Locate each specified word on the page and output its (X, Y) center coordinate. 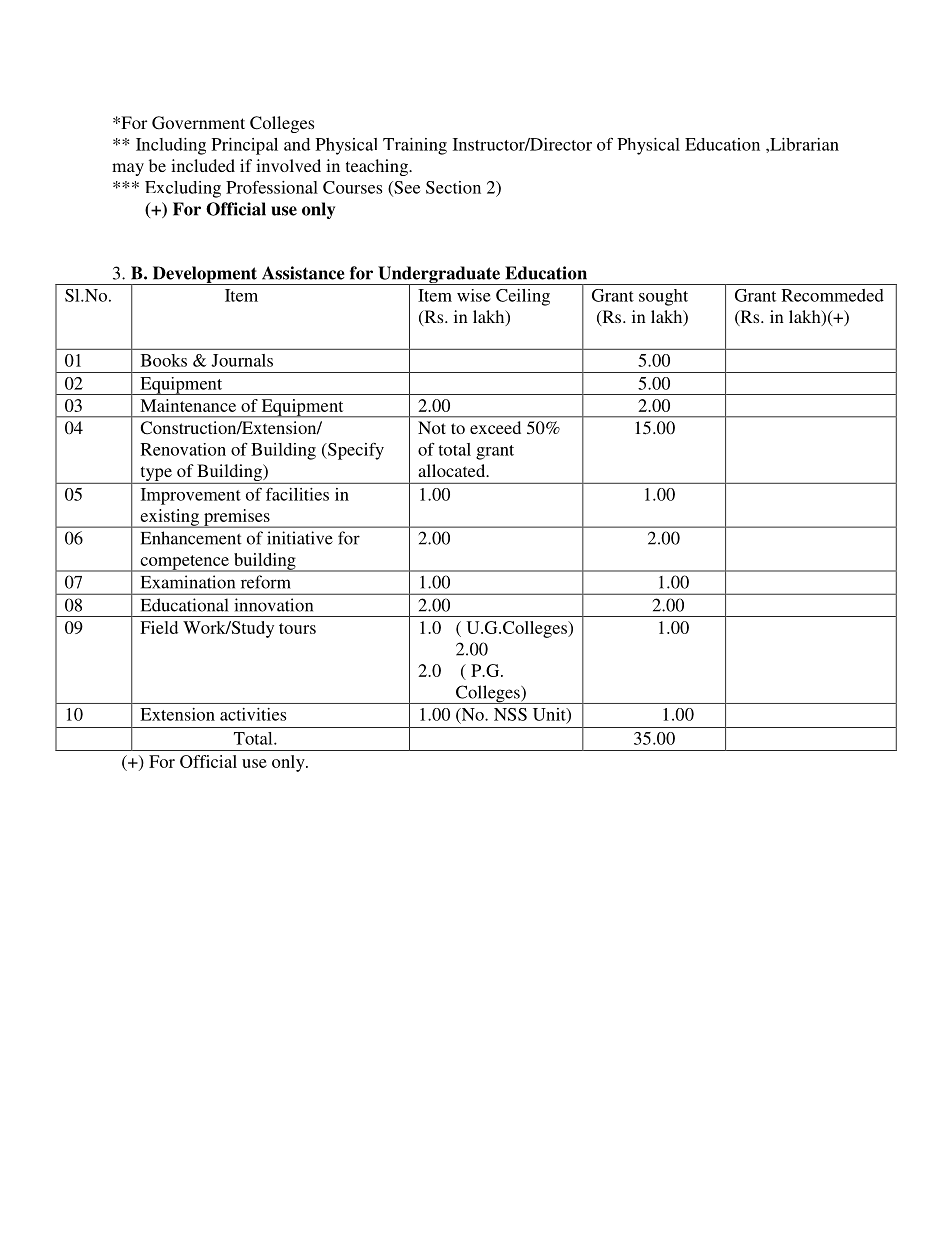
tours (297, 628)
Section (453, 187)
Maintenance (188, 405)
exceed (495, 427)
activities (253, 714)
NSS (510, 714)
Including (171, 146)
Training (415, 146)
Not (432, 427)
